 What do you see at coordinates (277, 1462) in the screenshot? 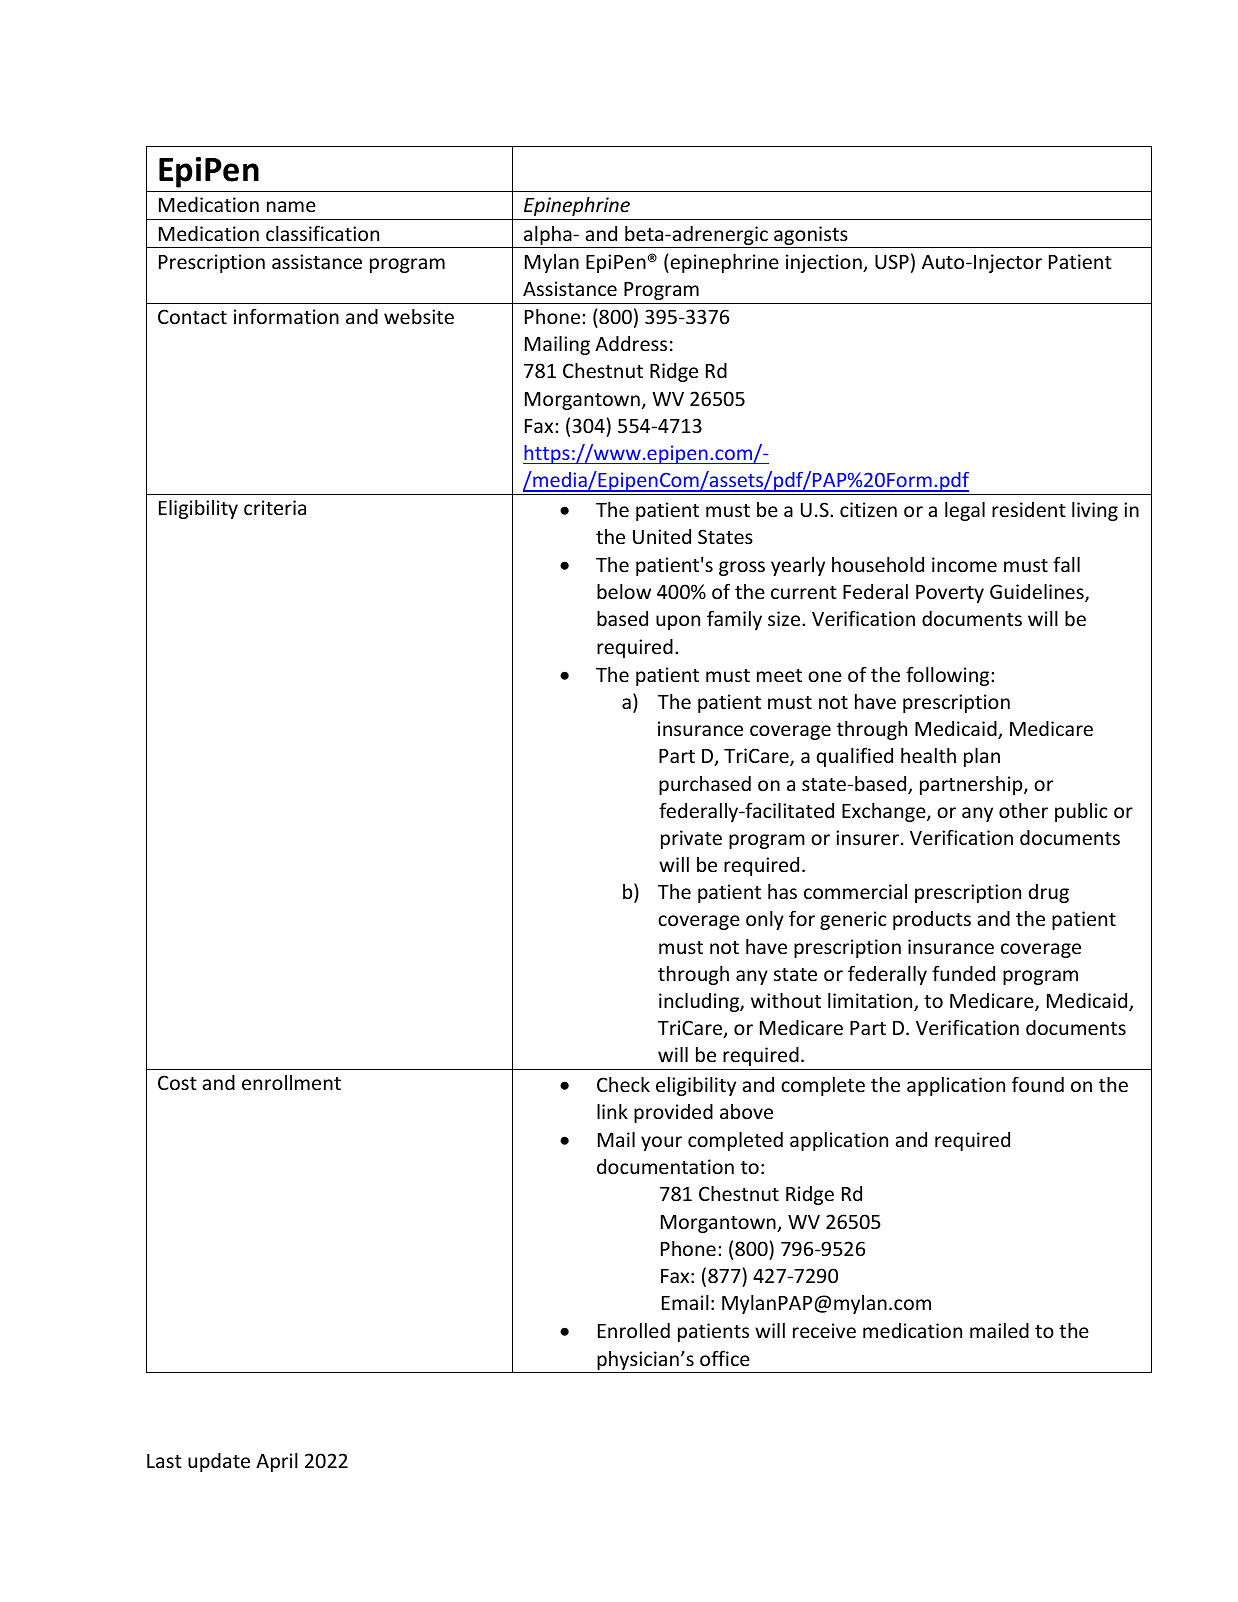
I see `April` at bounding box center [277, 1462].
